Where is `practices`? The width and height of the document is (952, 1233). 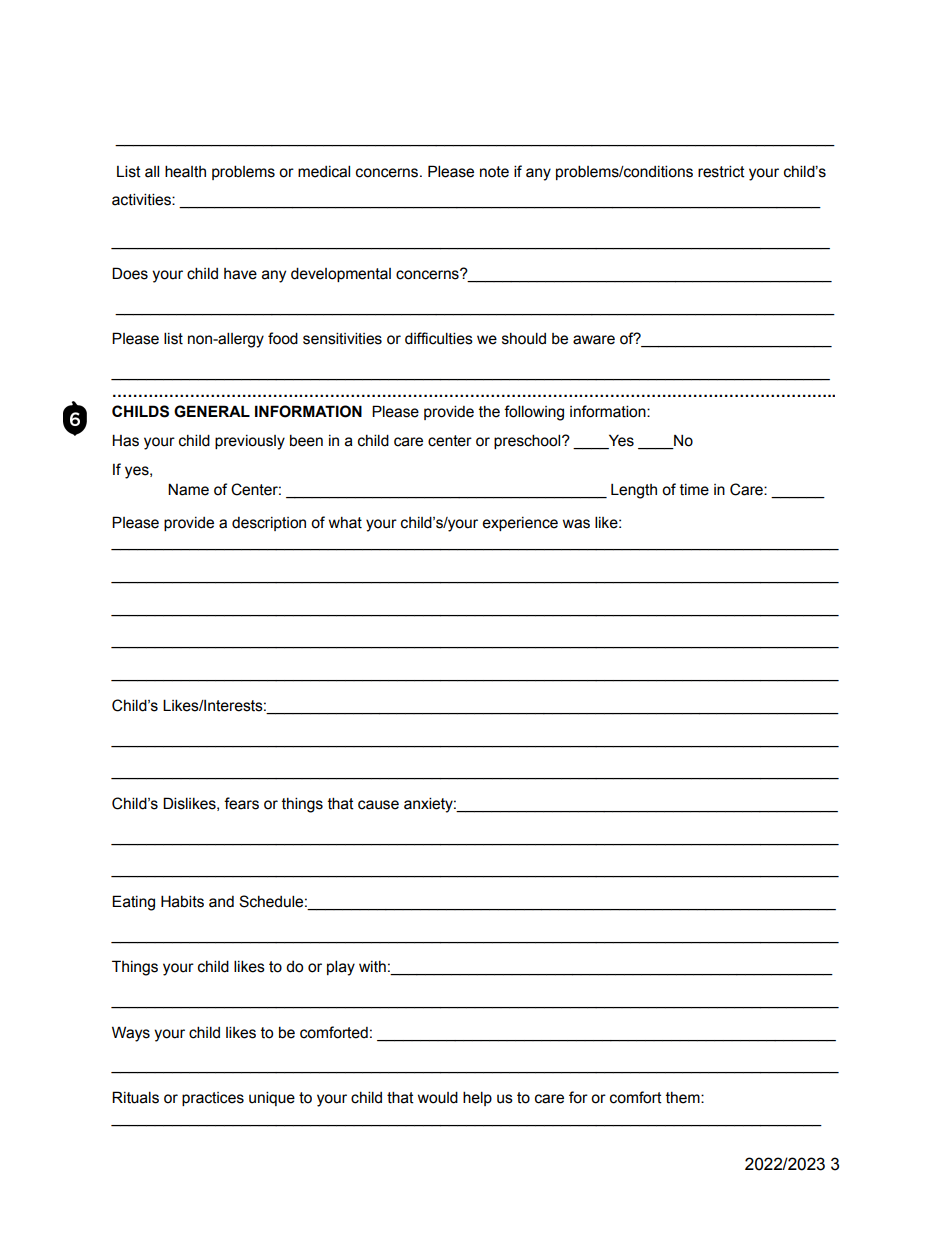 practices is located at coordinates (213, 1099).
